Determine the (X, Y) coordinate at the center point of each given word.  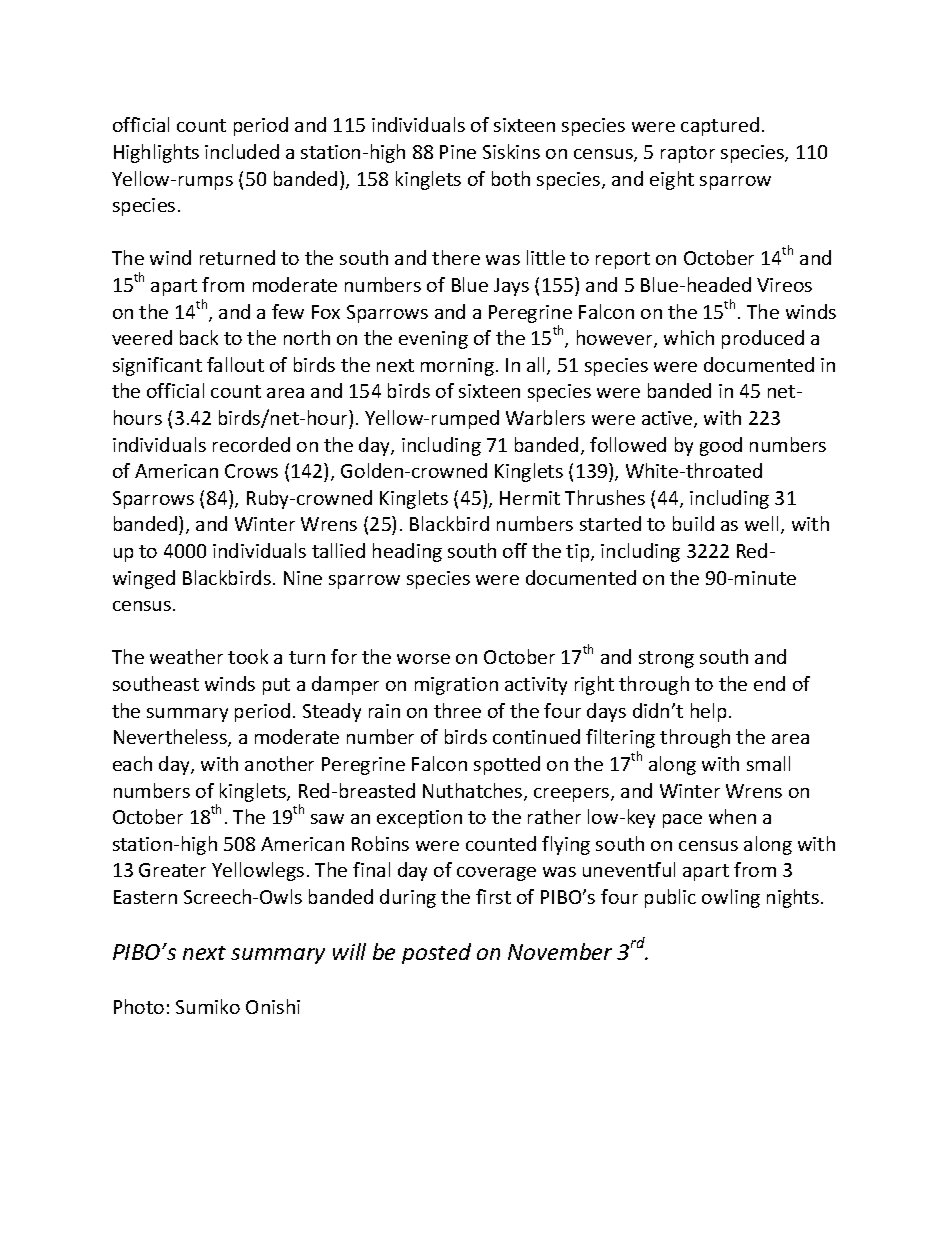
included (242, 151)
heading (407, 552)
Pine (458, 152)
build (693, 523)
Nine (303, 578)
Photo (139, 1006)
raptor (688, 154)
